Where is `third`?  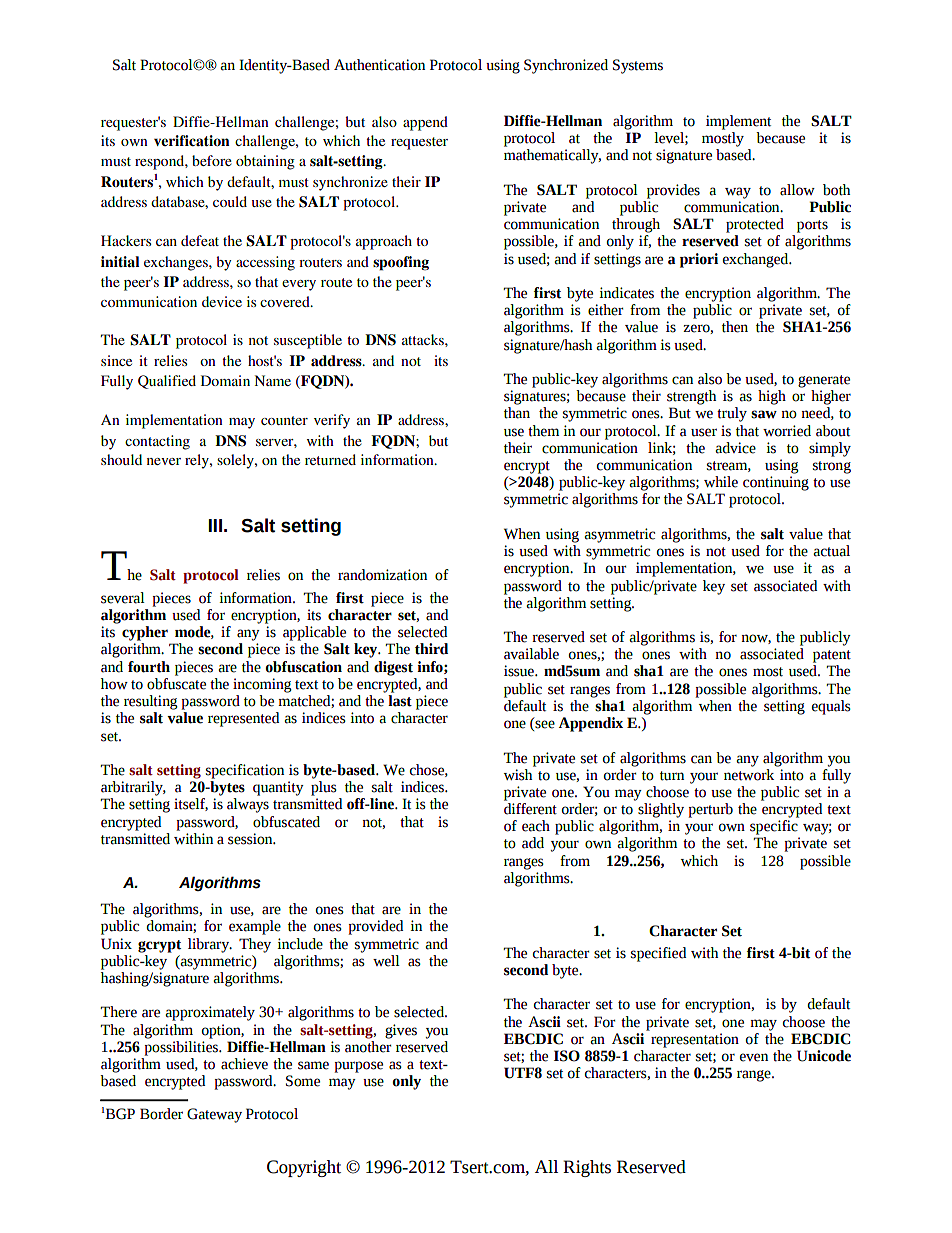
third is located at coordinates (431, 649).
